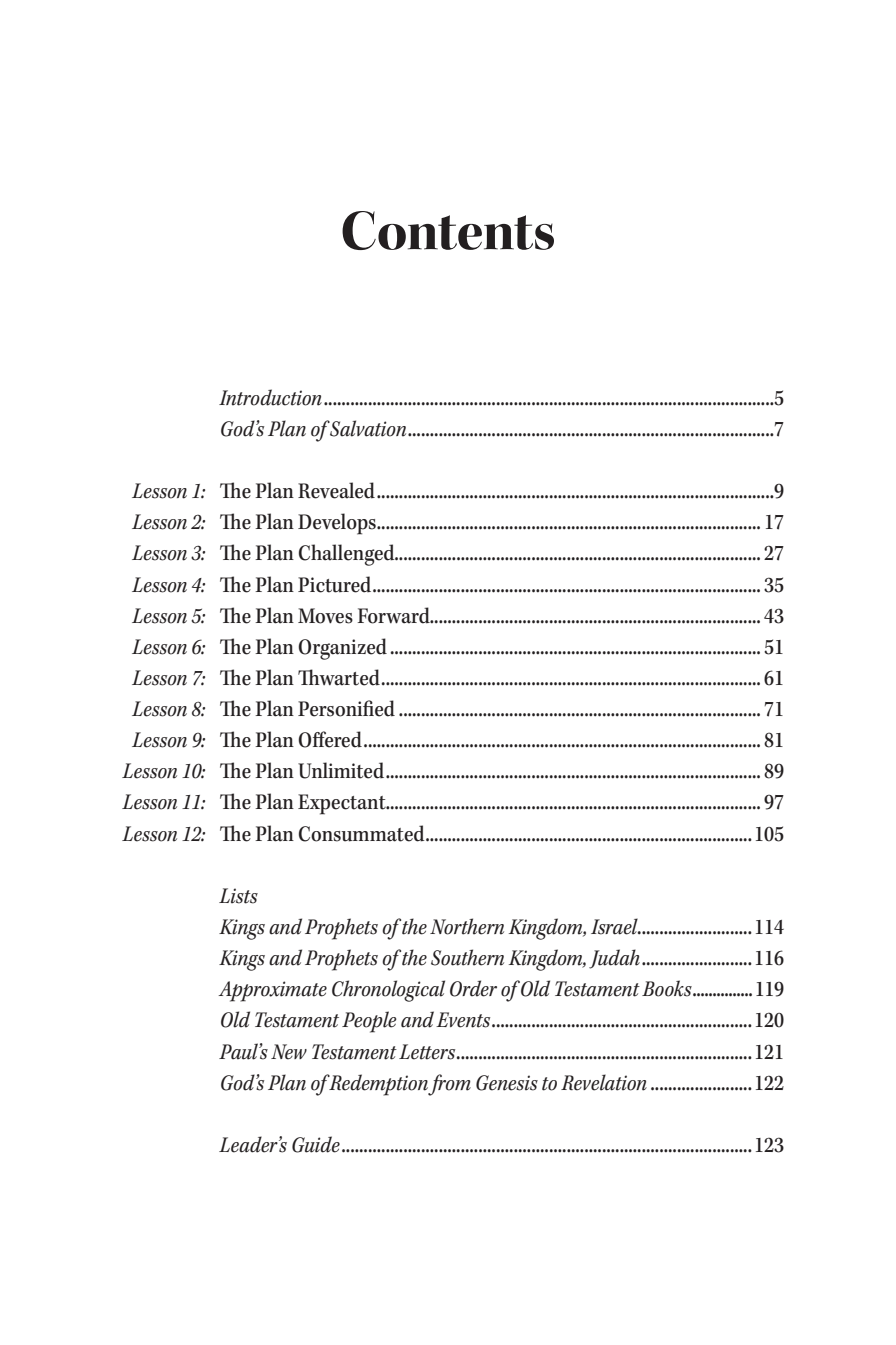 Image resolution: width=896 pixels, height=1345 pixels. What do you see at coordinates (467, 957) in the image?
I see `Southern` at bounding box center [467, 957].
